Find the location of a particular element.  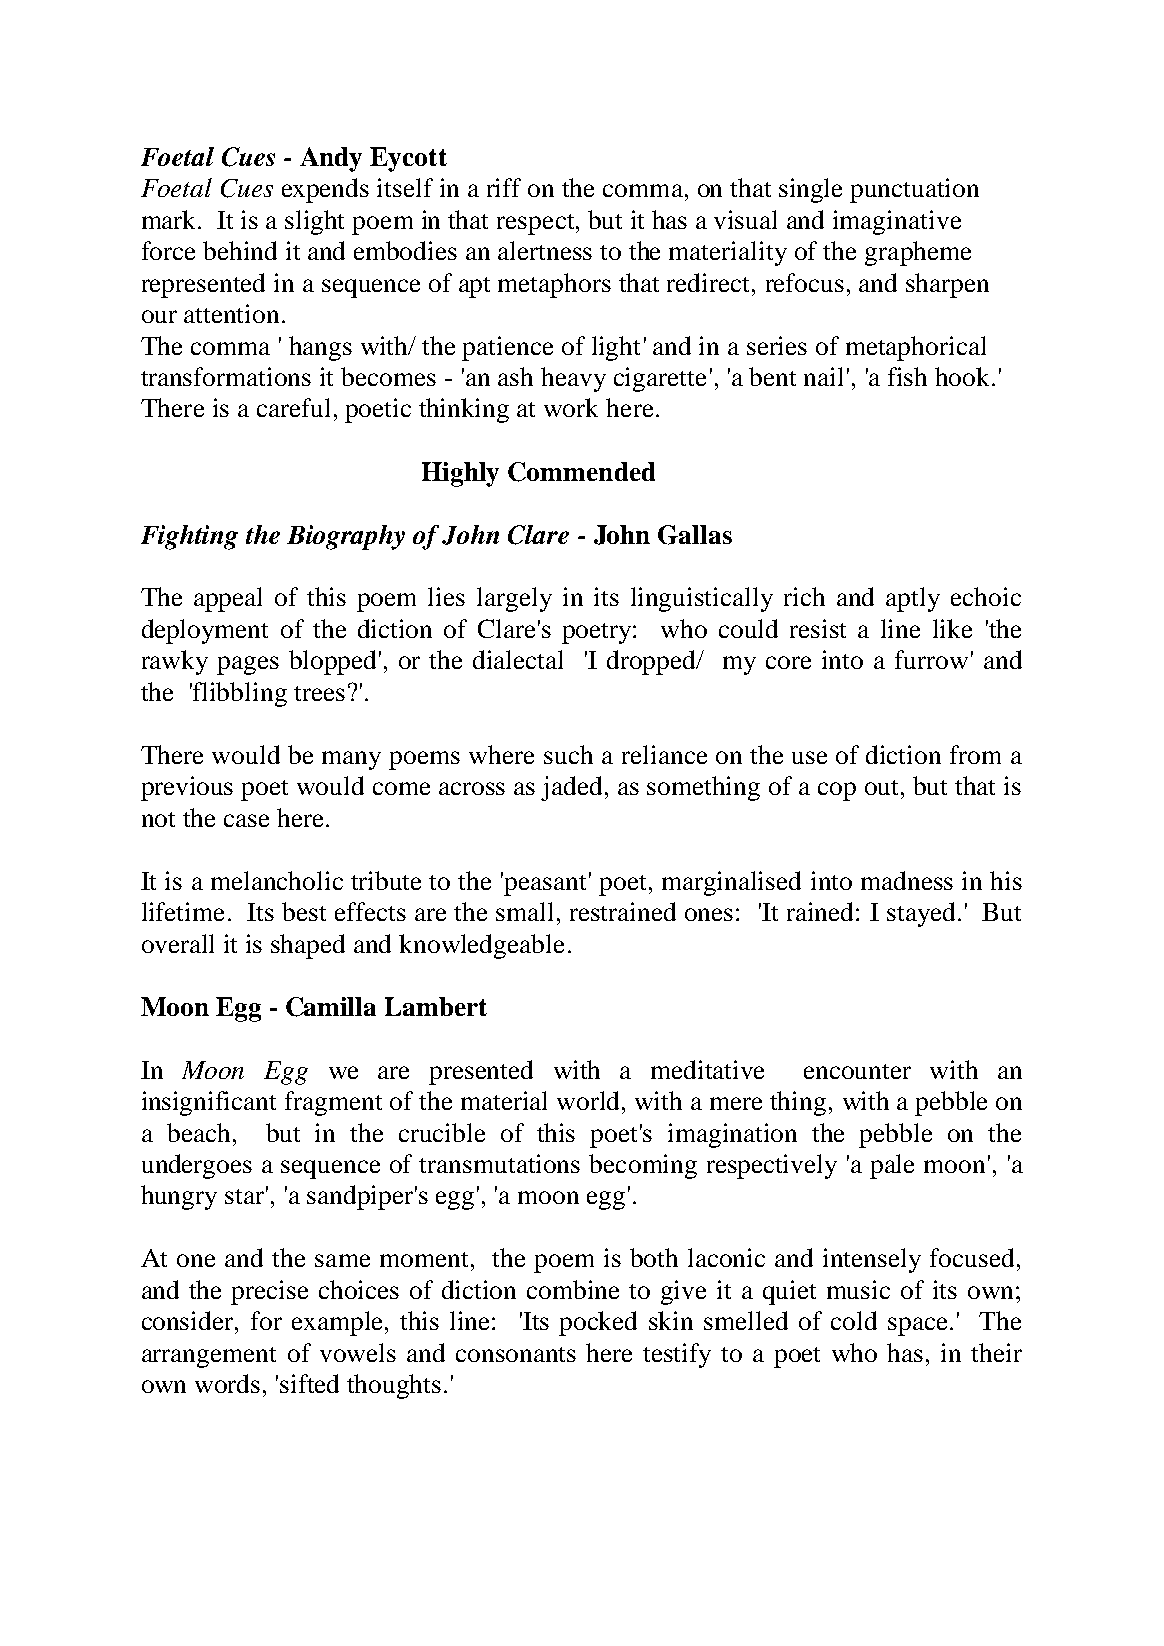

expends is located at coordinates (325, 190).
